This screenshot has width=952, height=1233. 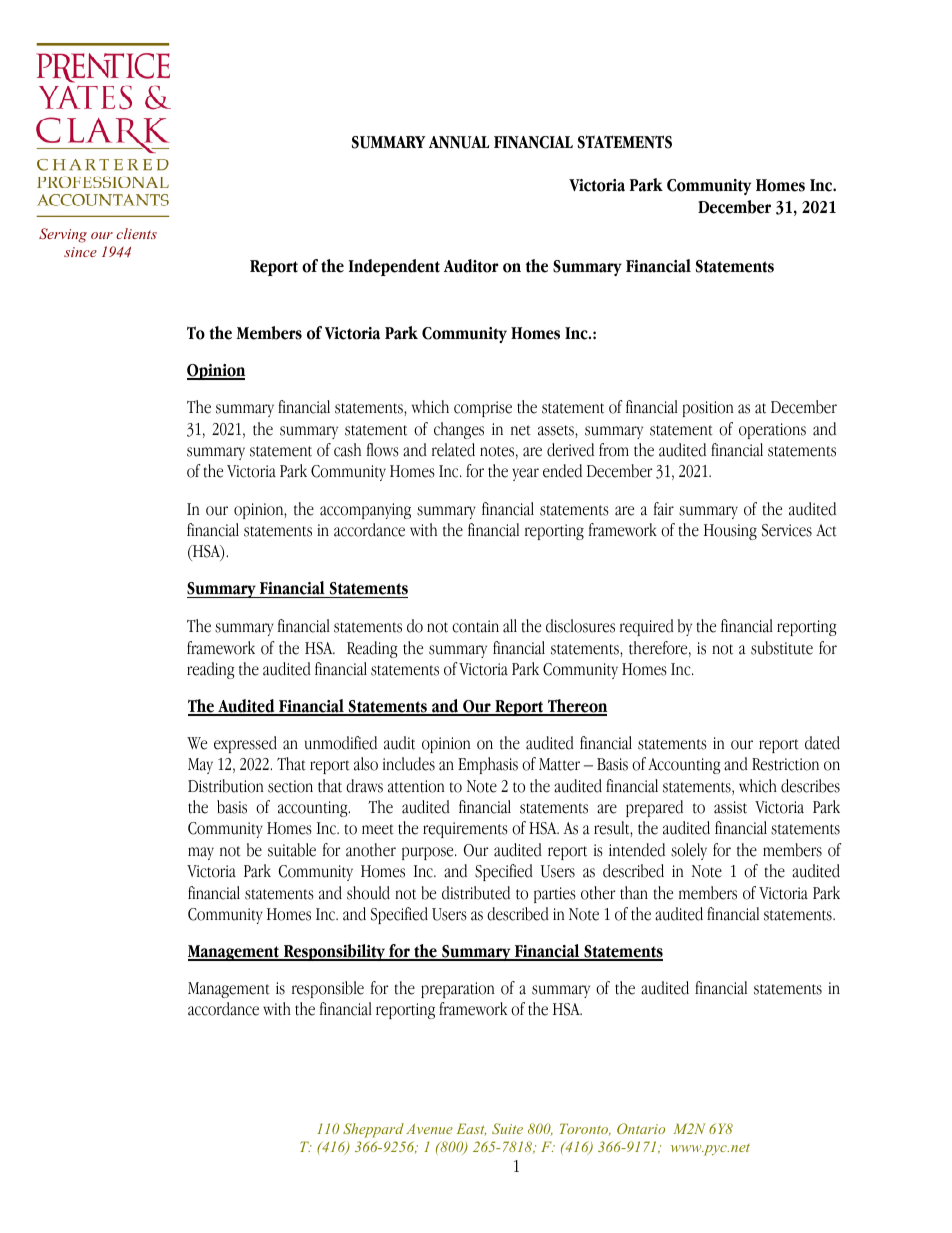 I want to click on Sheppard, so click(x=373, y=1130).
